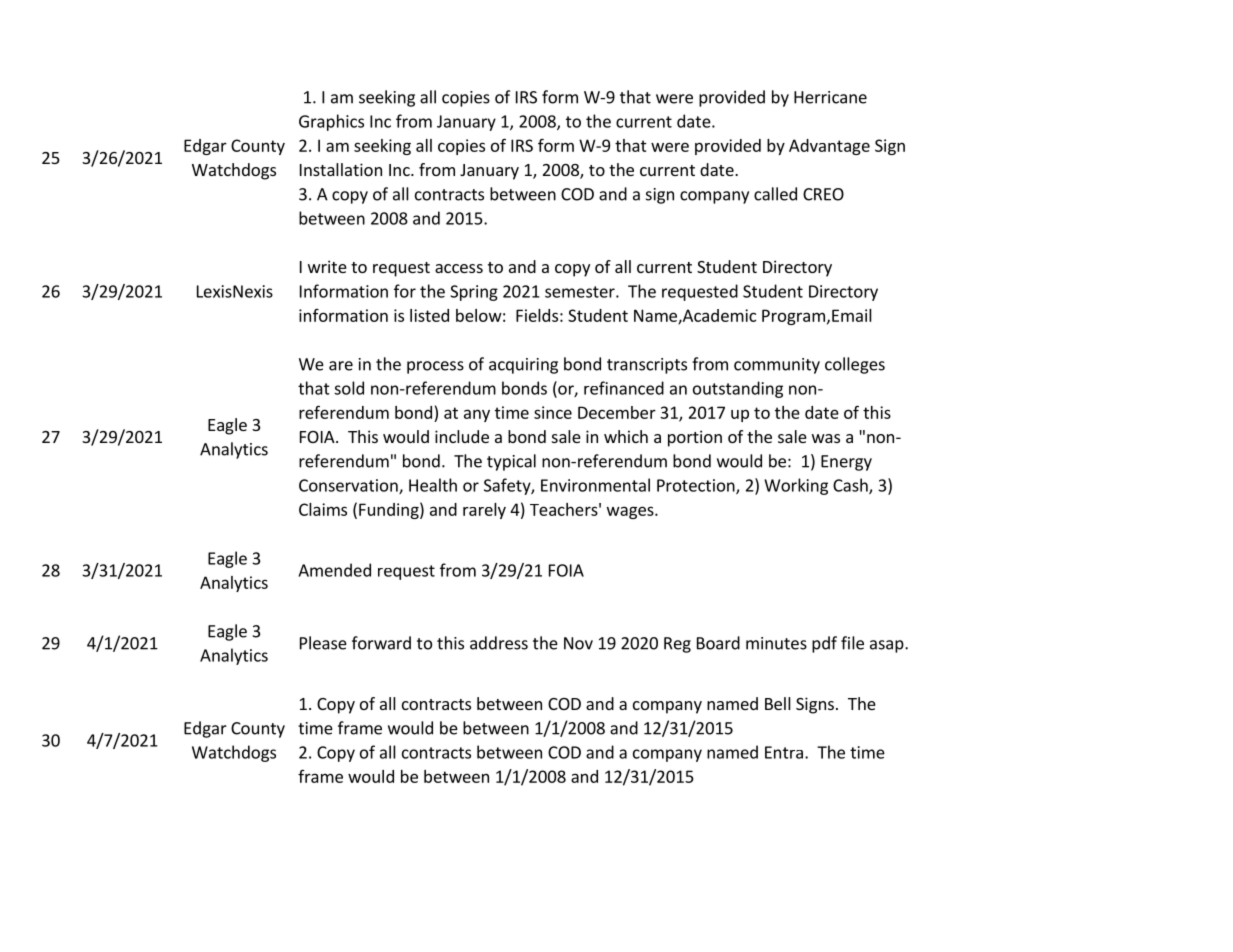 This screenshot has height=952, width=1233. I want to click on listed, so click(429, 315).
